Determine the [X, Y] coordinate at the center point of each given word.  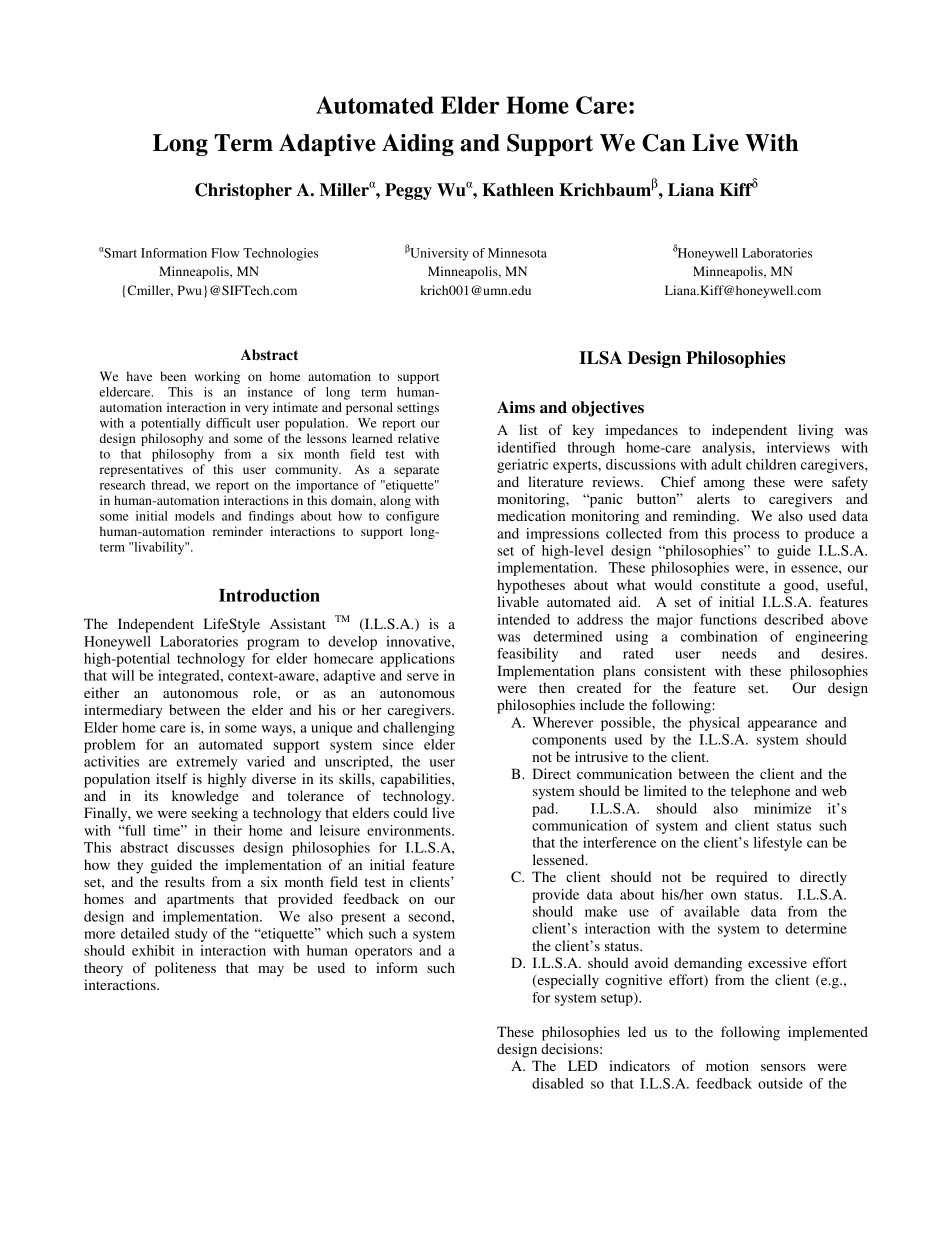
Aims [516, 407]
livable [518, 601]
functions [728, 619]
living [816, 431]
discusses [205, 847]
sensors [783, 1067]
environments [410, 830]
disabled [558, 1083]
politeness [185, 969]
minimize [782, 808]
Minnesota [517, 253]
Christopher [243, 191]
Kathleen [518, 190]
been [173, 376]
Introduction [269, 595]
